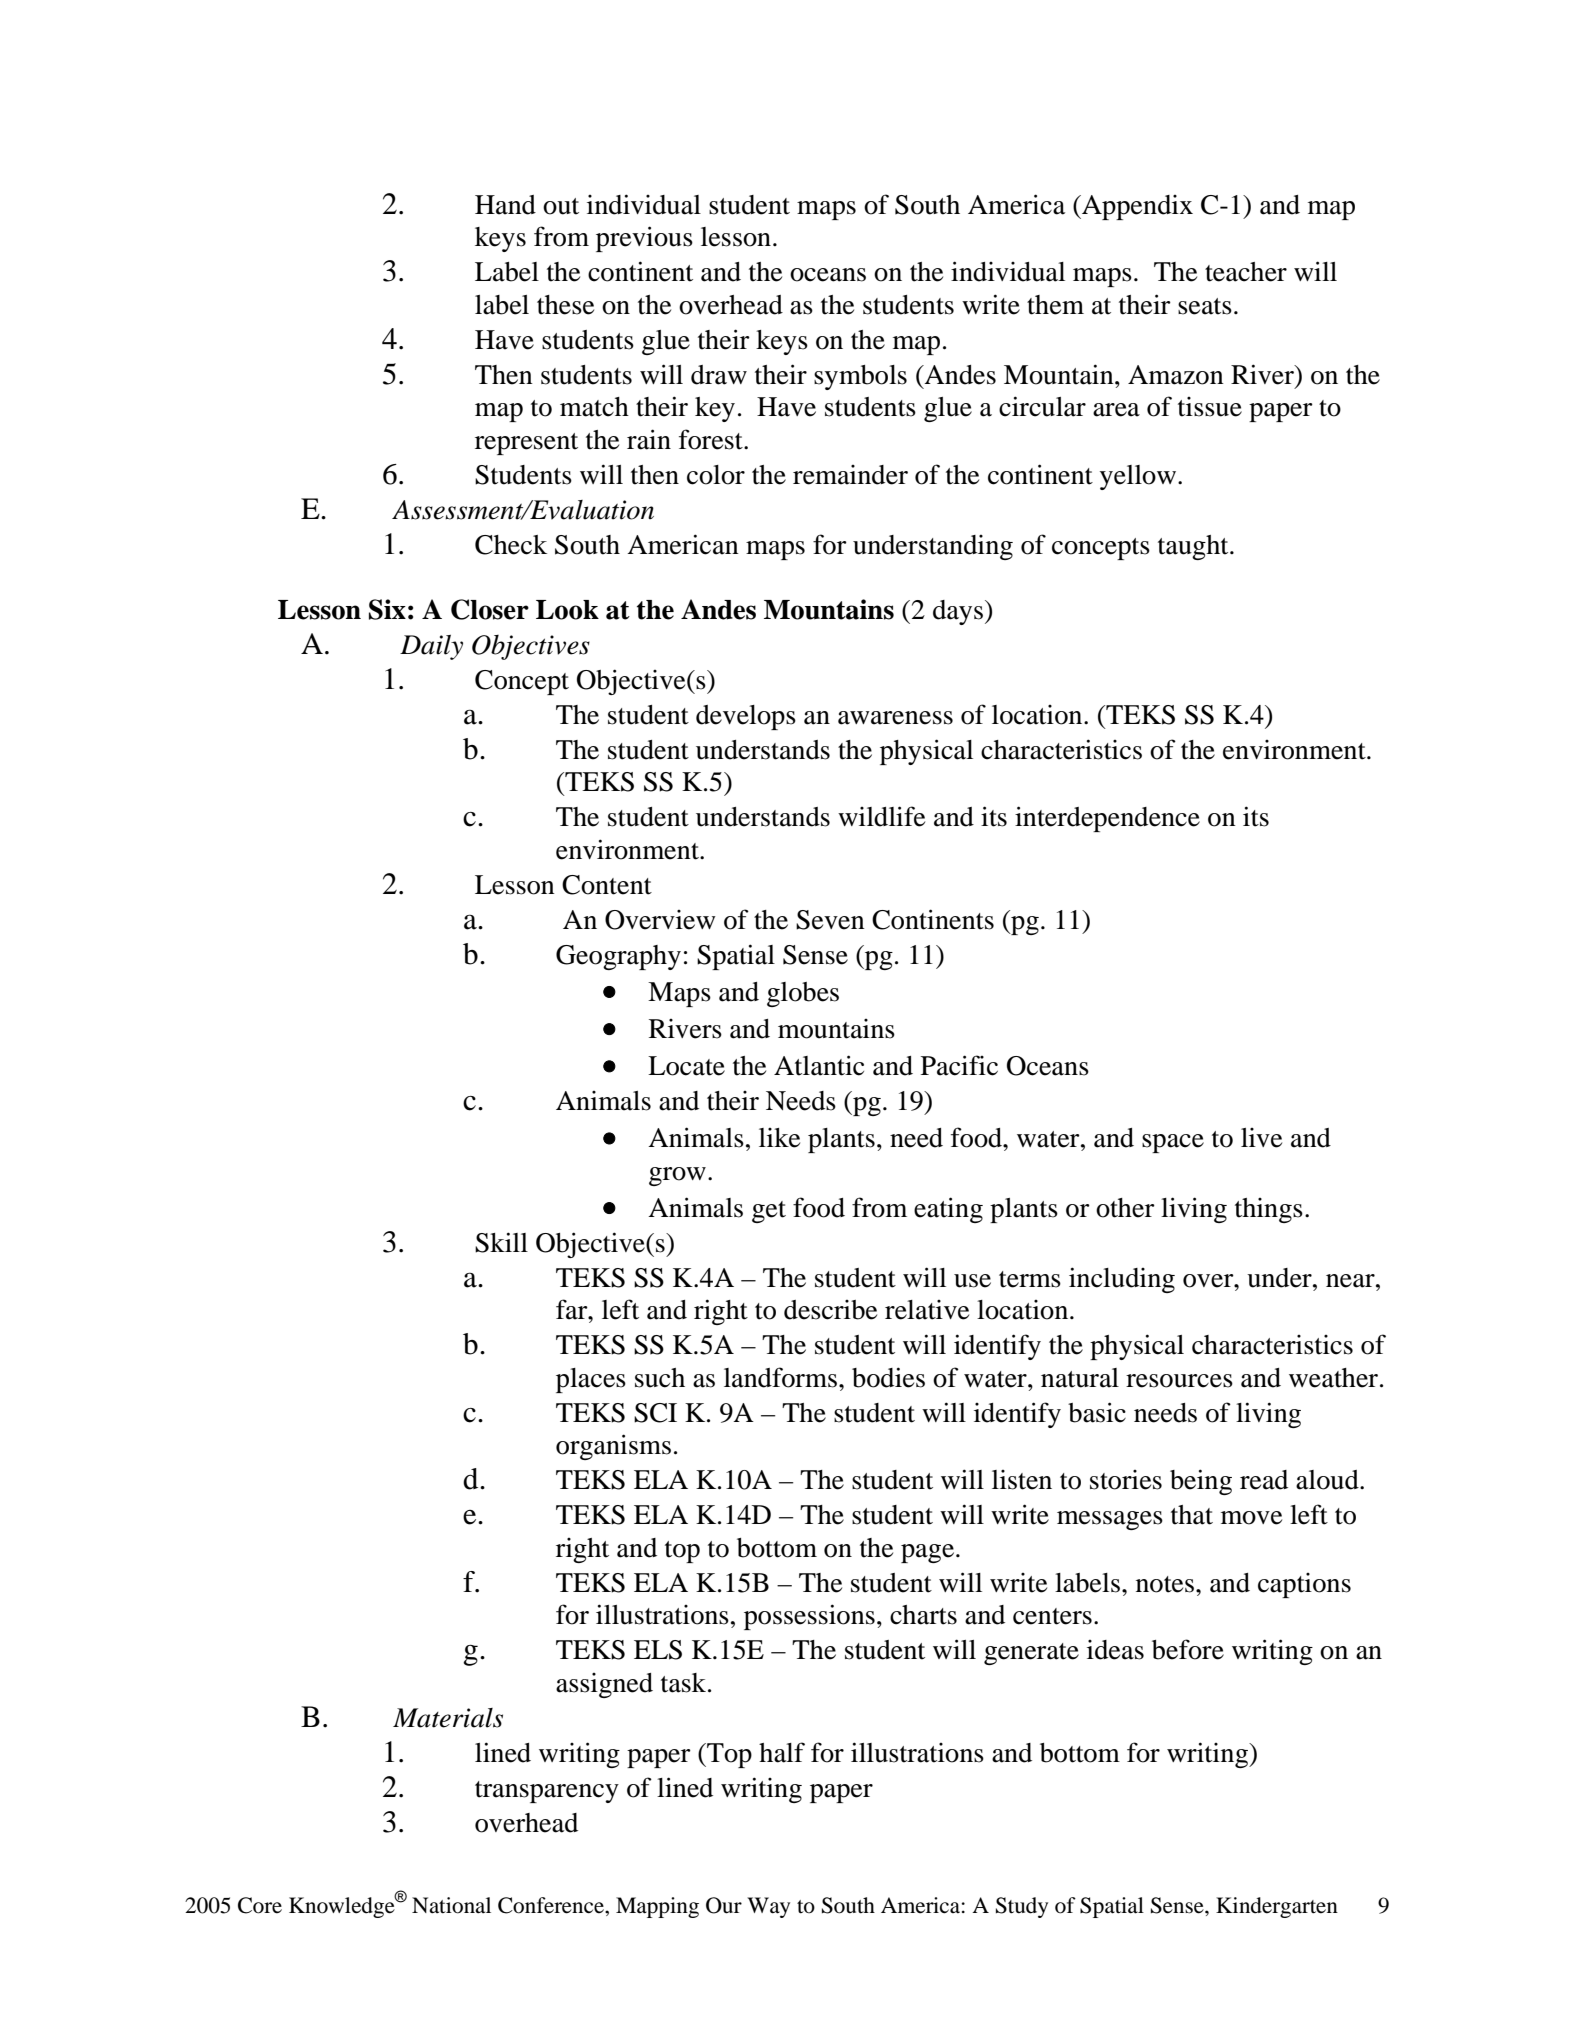 The image size is (1575, 2038). I want to click on being, so click(1201, 1482).
